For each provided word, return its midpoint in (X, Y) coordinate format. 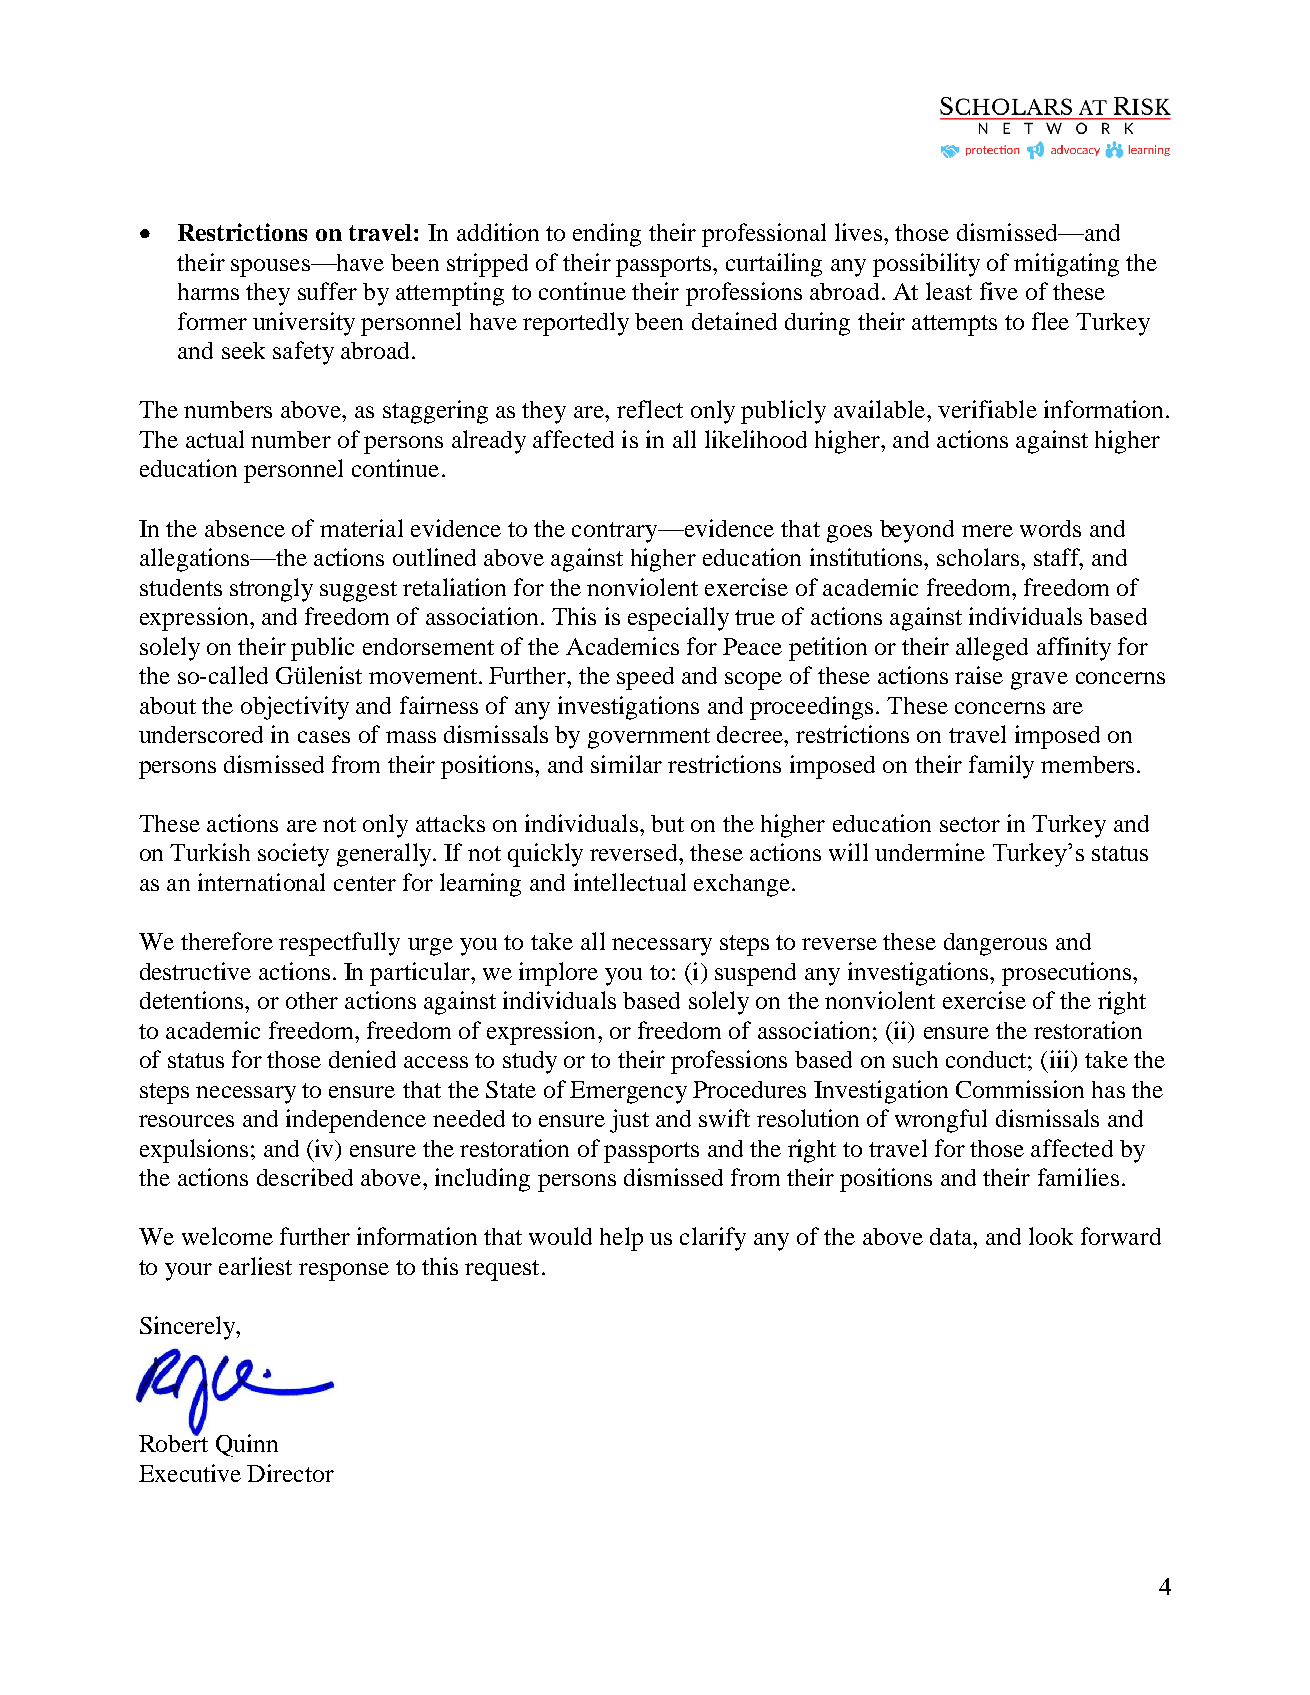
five (999, 291)
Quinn (247, 1445)
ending (607, 235)
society (293, 855)
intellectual (630, 882)
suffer (327, 291)
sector (970, 824)
